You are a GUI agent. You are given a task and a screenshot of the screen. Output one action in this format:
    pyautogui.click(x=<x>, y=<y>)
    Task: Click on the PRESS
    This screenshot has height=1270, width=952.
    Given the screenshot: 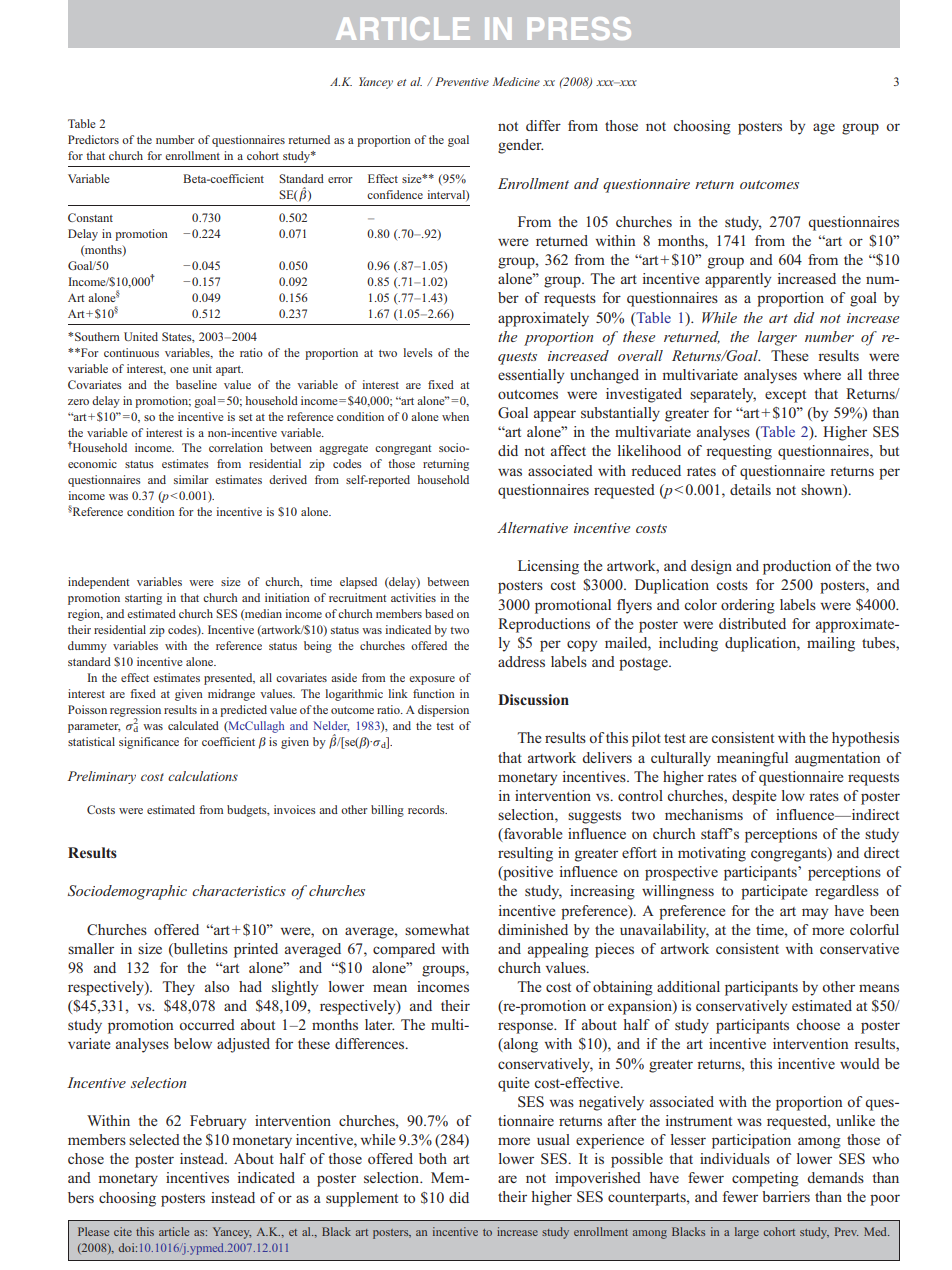 What is the action you would take?
    pyautogui.click(x=579, y=28)
